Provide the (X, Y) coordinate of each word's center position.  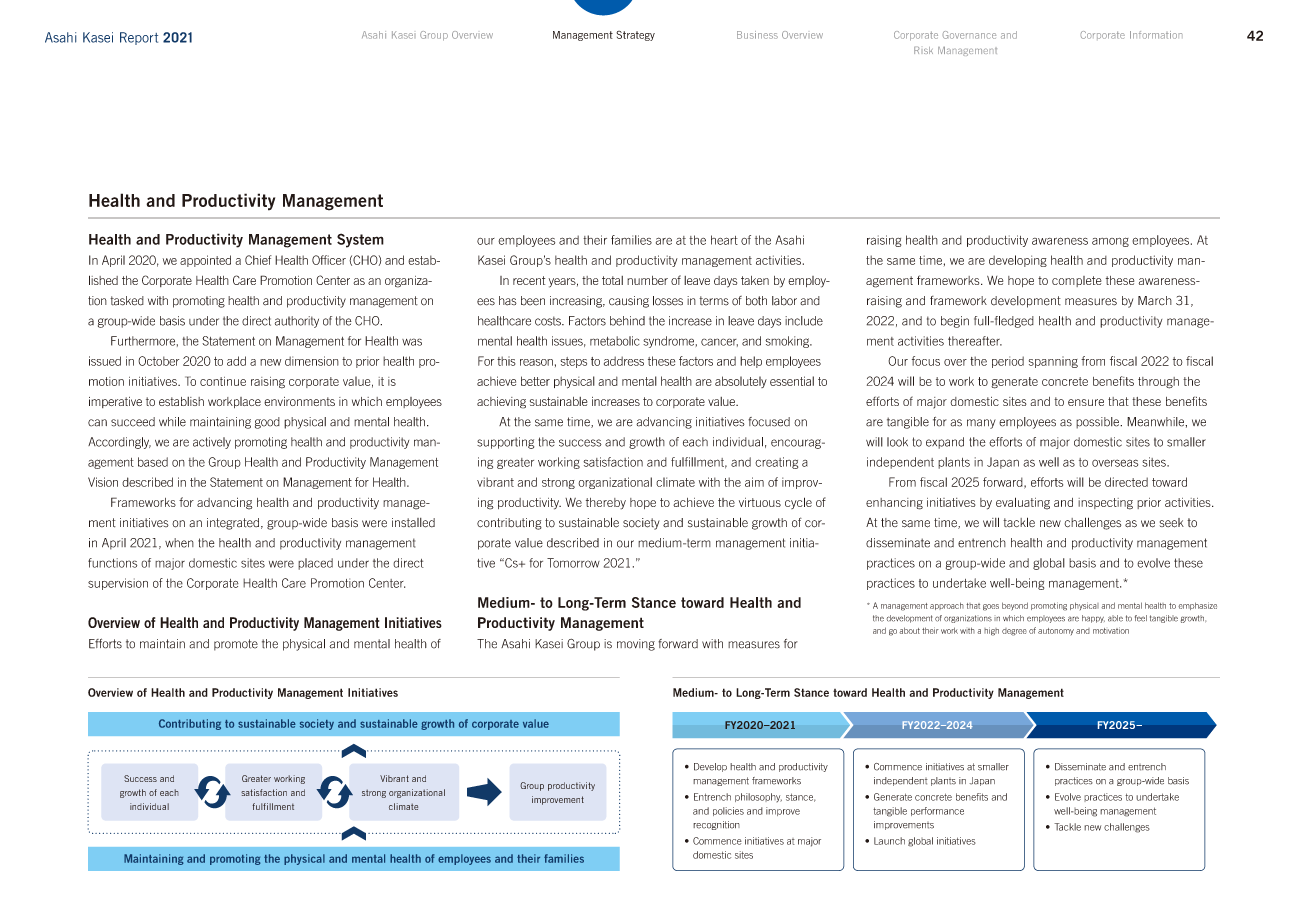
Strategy (635, 36)
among (1110, 242)
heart (724, 240)
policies (728, 811)
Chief (258, 260)
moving (636, 645)
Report (139, 38)
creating (776, 463)
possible (1099, 423)
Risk (923, 50)
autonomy (1056, 631)
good (267, 423)
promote (236, 645)
